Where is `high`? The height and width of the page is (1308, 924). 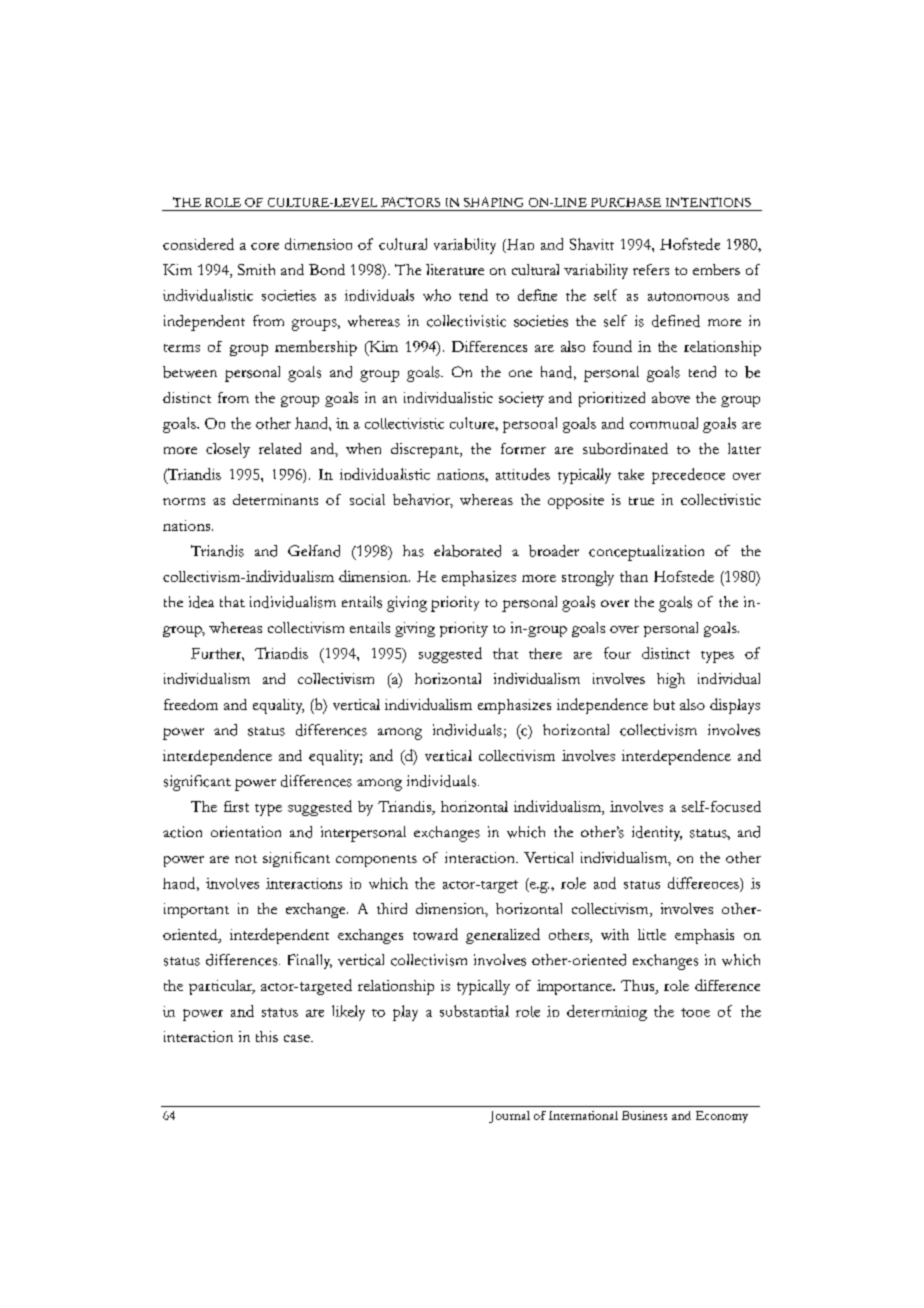 high is located at coordinates (671, 680).
